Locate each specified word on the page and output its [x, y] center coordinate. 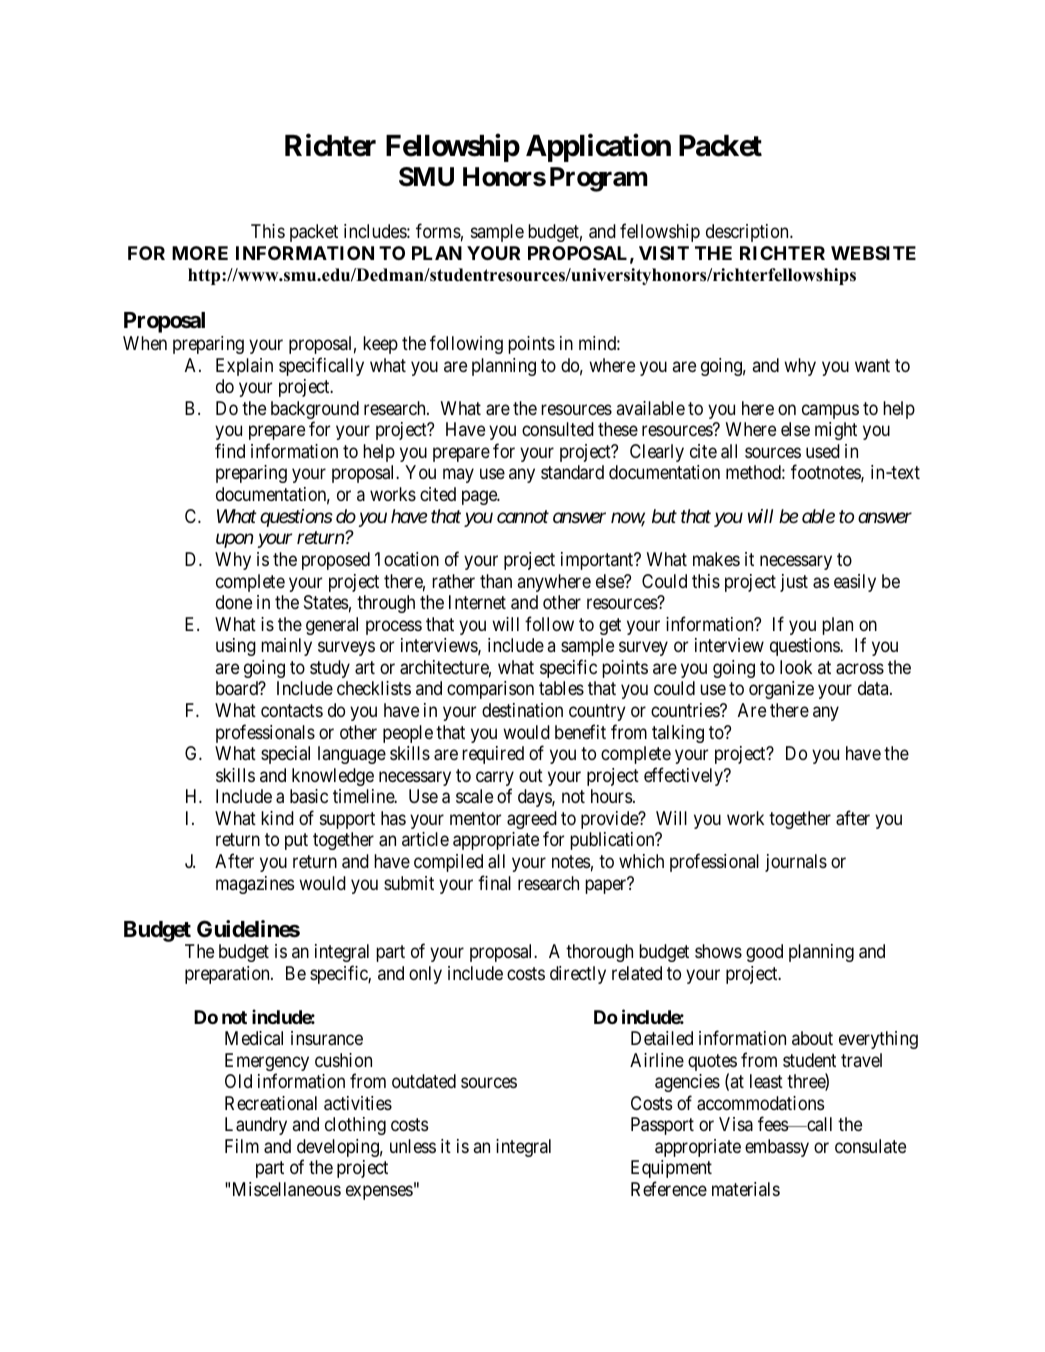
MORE [200, 253]
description [748, 233]
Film [242, 1146]
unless [413, 1146]
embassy [777, 1148]
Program [599, 179]
